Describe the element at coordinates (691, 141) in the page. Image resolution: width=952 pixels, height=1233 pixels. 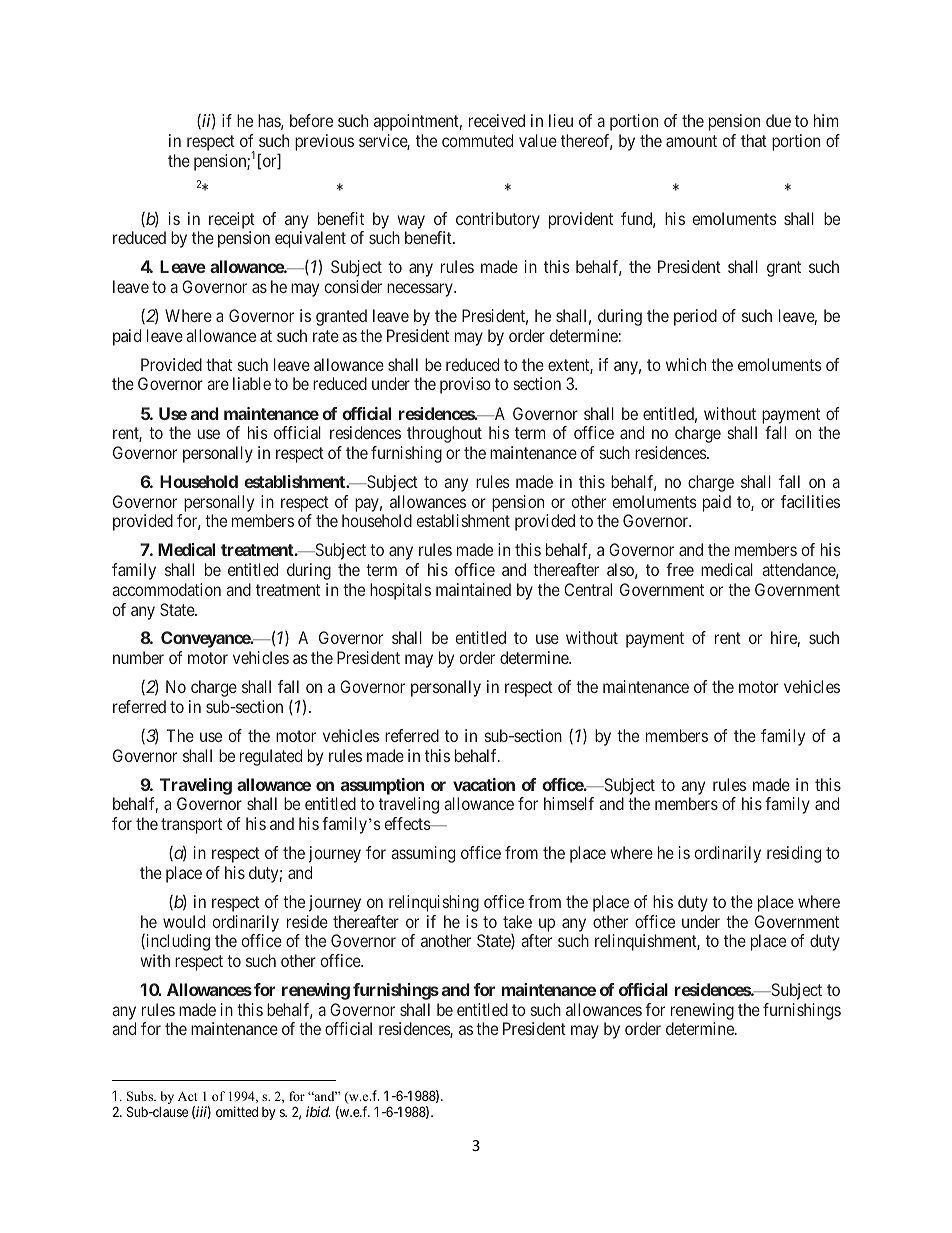
I see `amount` at that location.
